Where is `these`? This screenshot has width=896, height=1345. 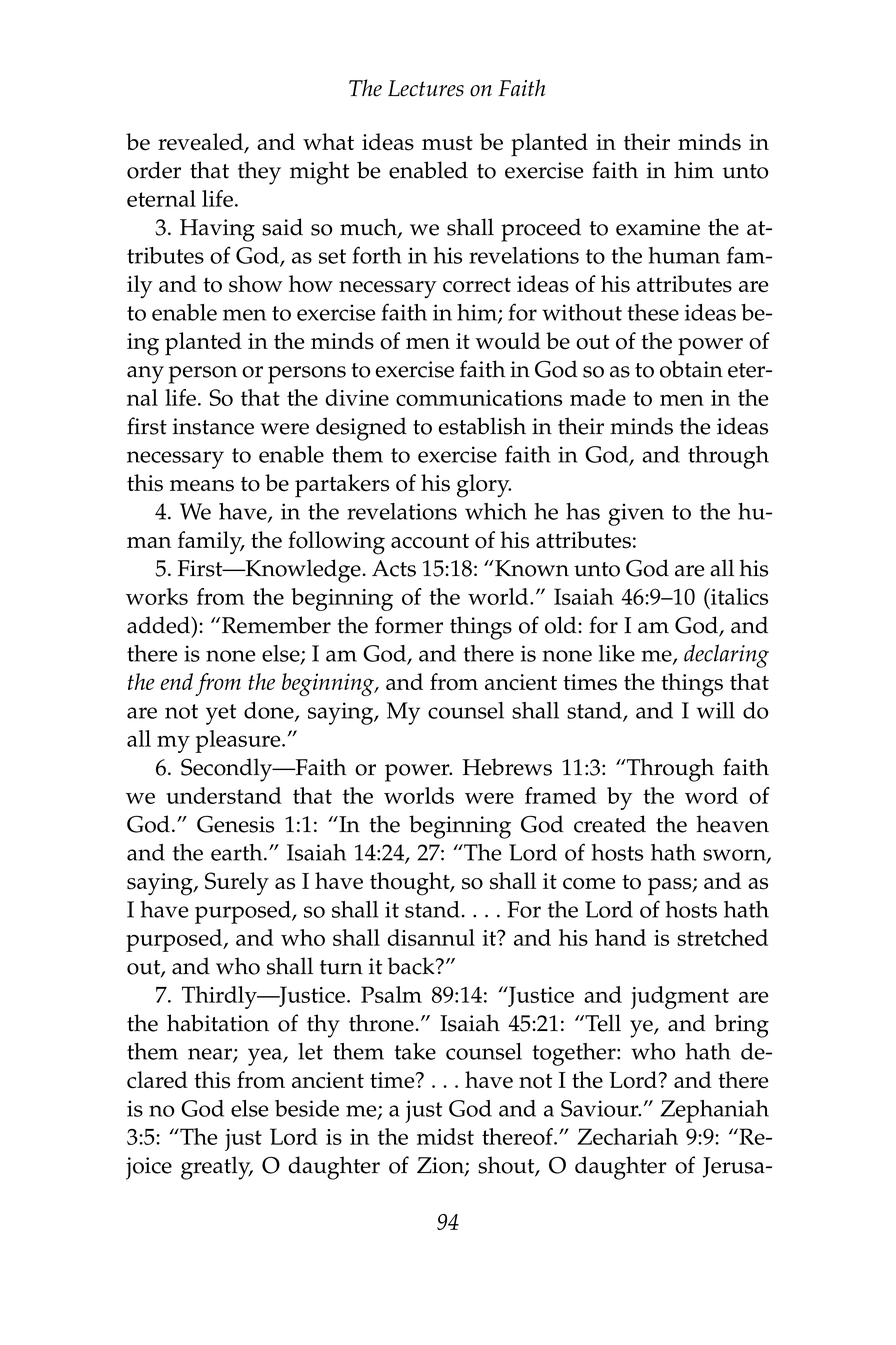
these is located at coordinates (653, 312).
